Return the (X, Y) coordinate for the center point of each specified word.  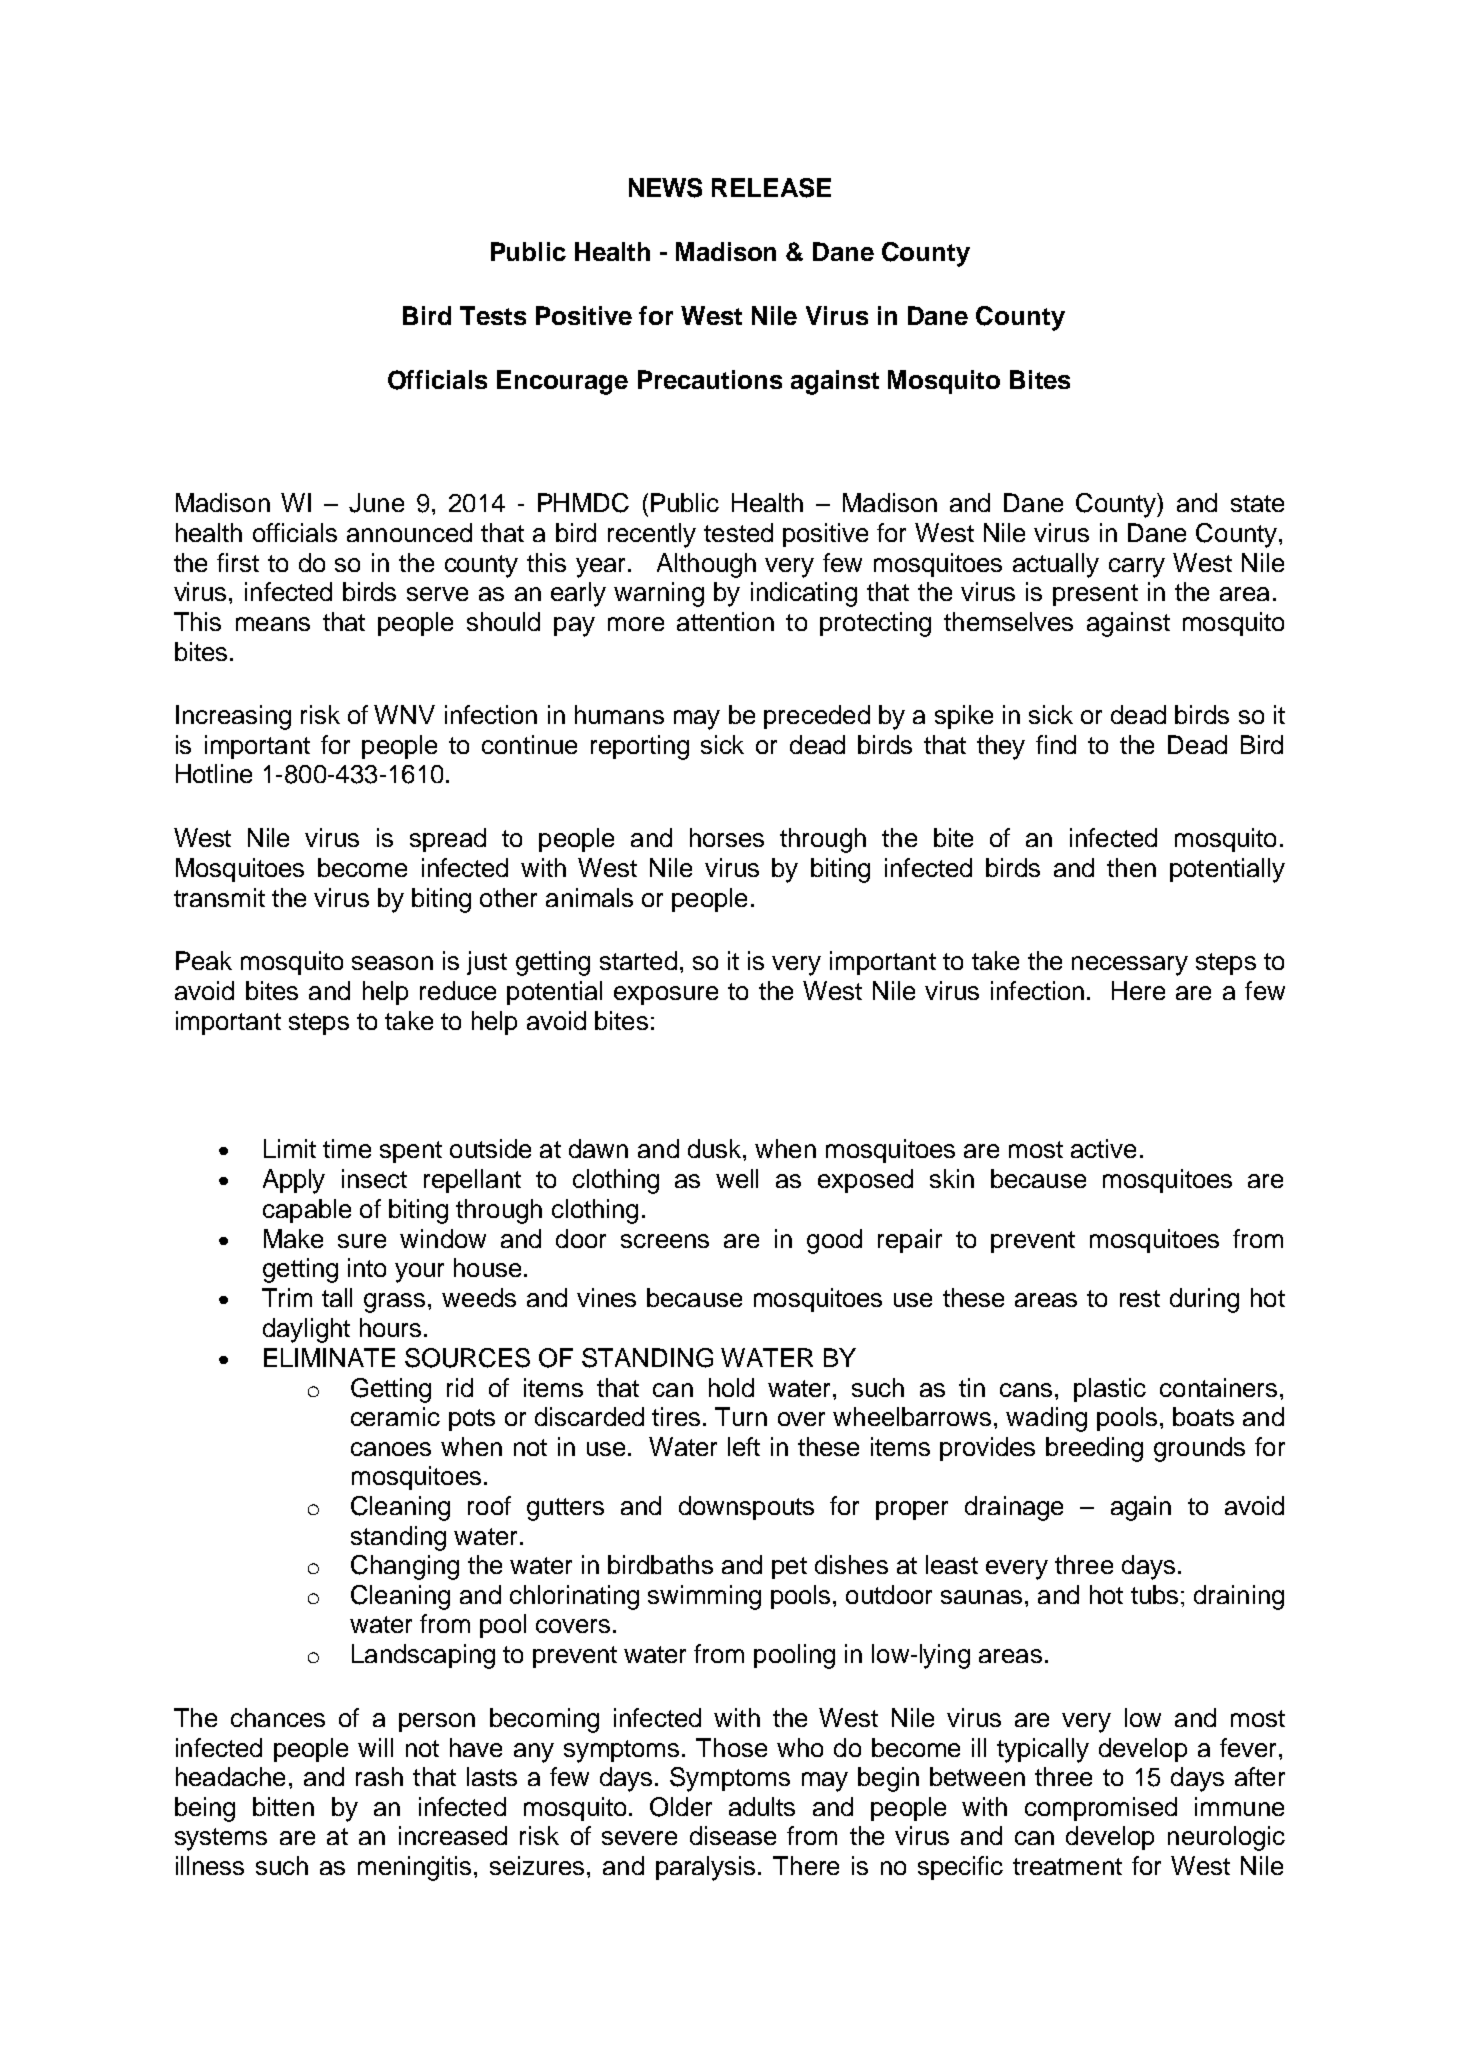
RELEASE (771, 188)
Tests (493, 315)
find (1056, 744)
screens (665, 1241)
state (1257, 503)
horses (727, 837)
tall (337, 1297)
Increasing (233, 717)
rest (1140, 1298)
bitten (283, 1806)
